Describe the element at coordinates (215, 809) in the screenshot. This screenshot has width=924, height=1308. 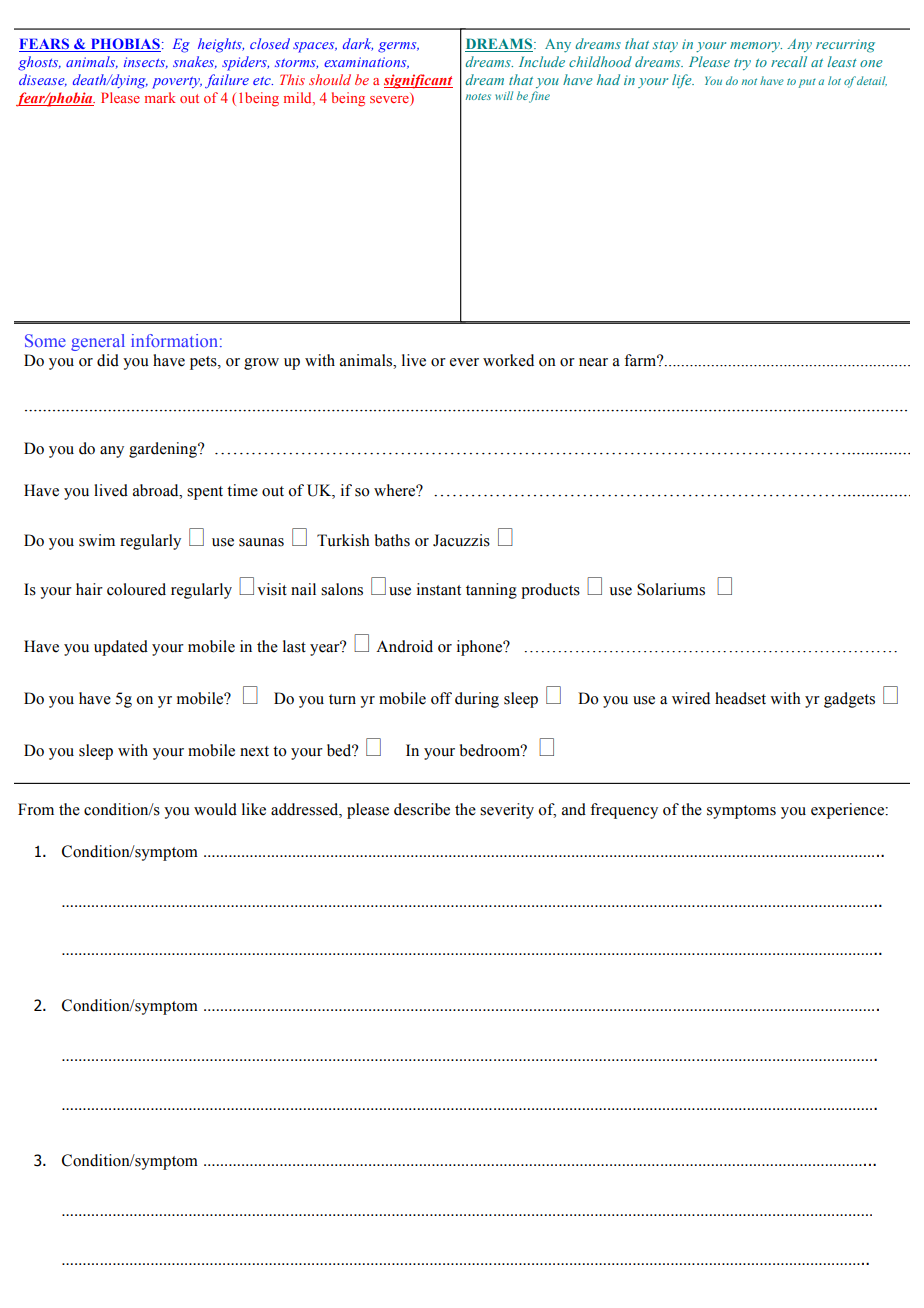
I see `would` at that location.
